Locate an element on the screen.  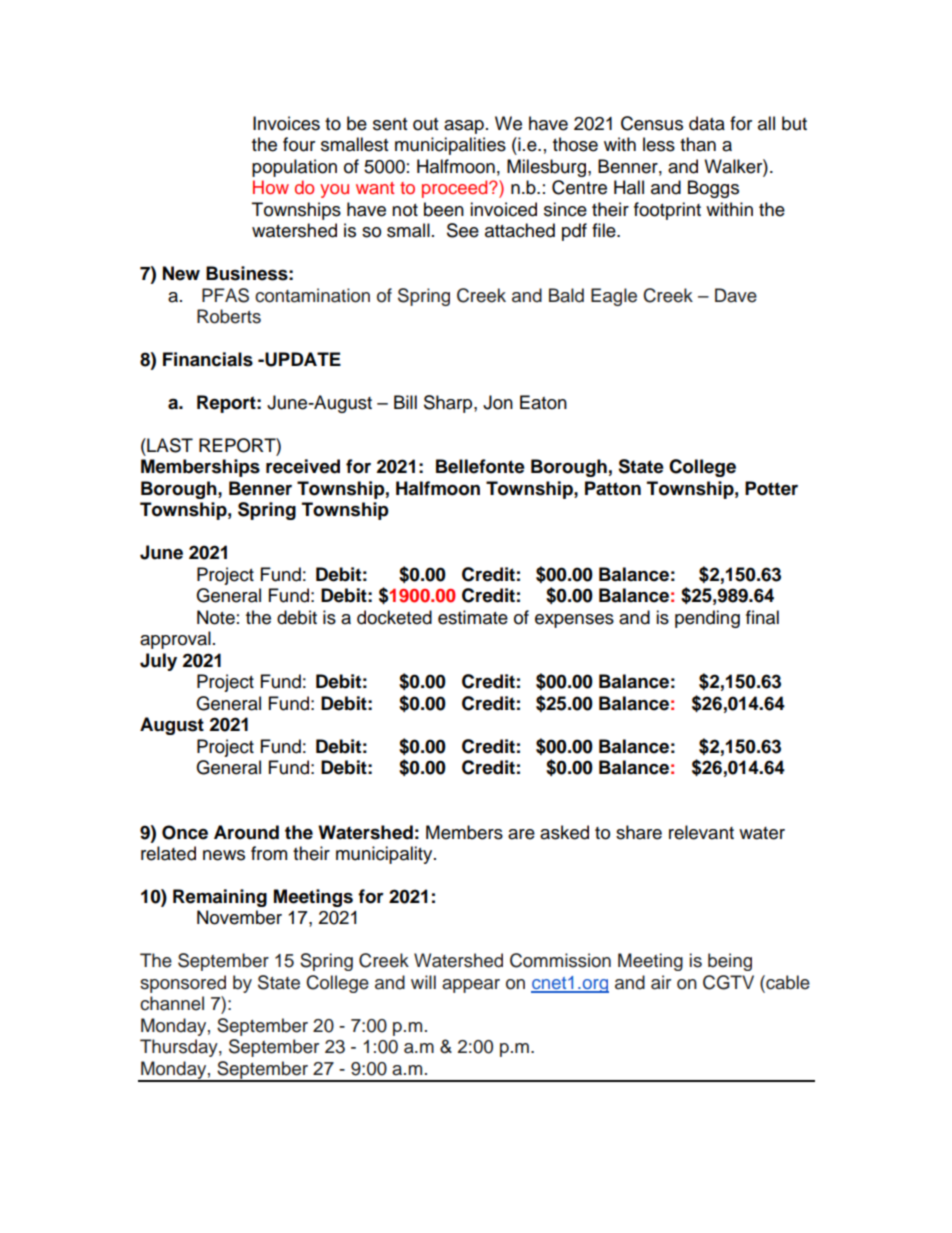
pending is located at coordinates (707, 619).
